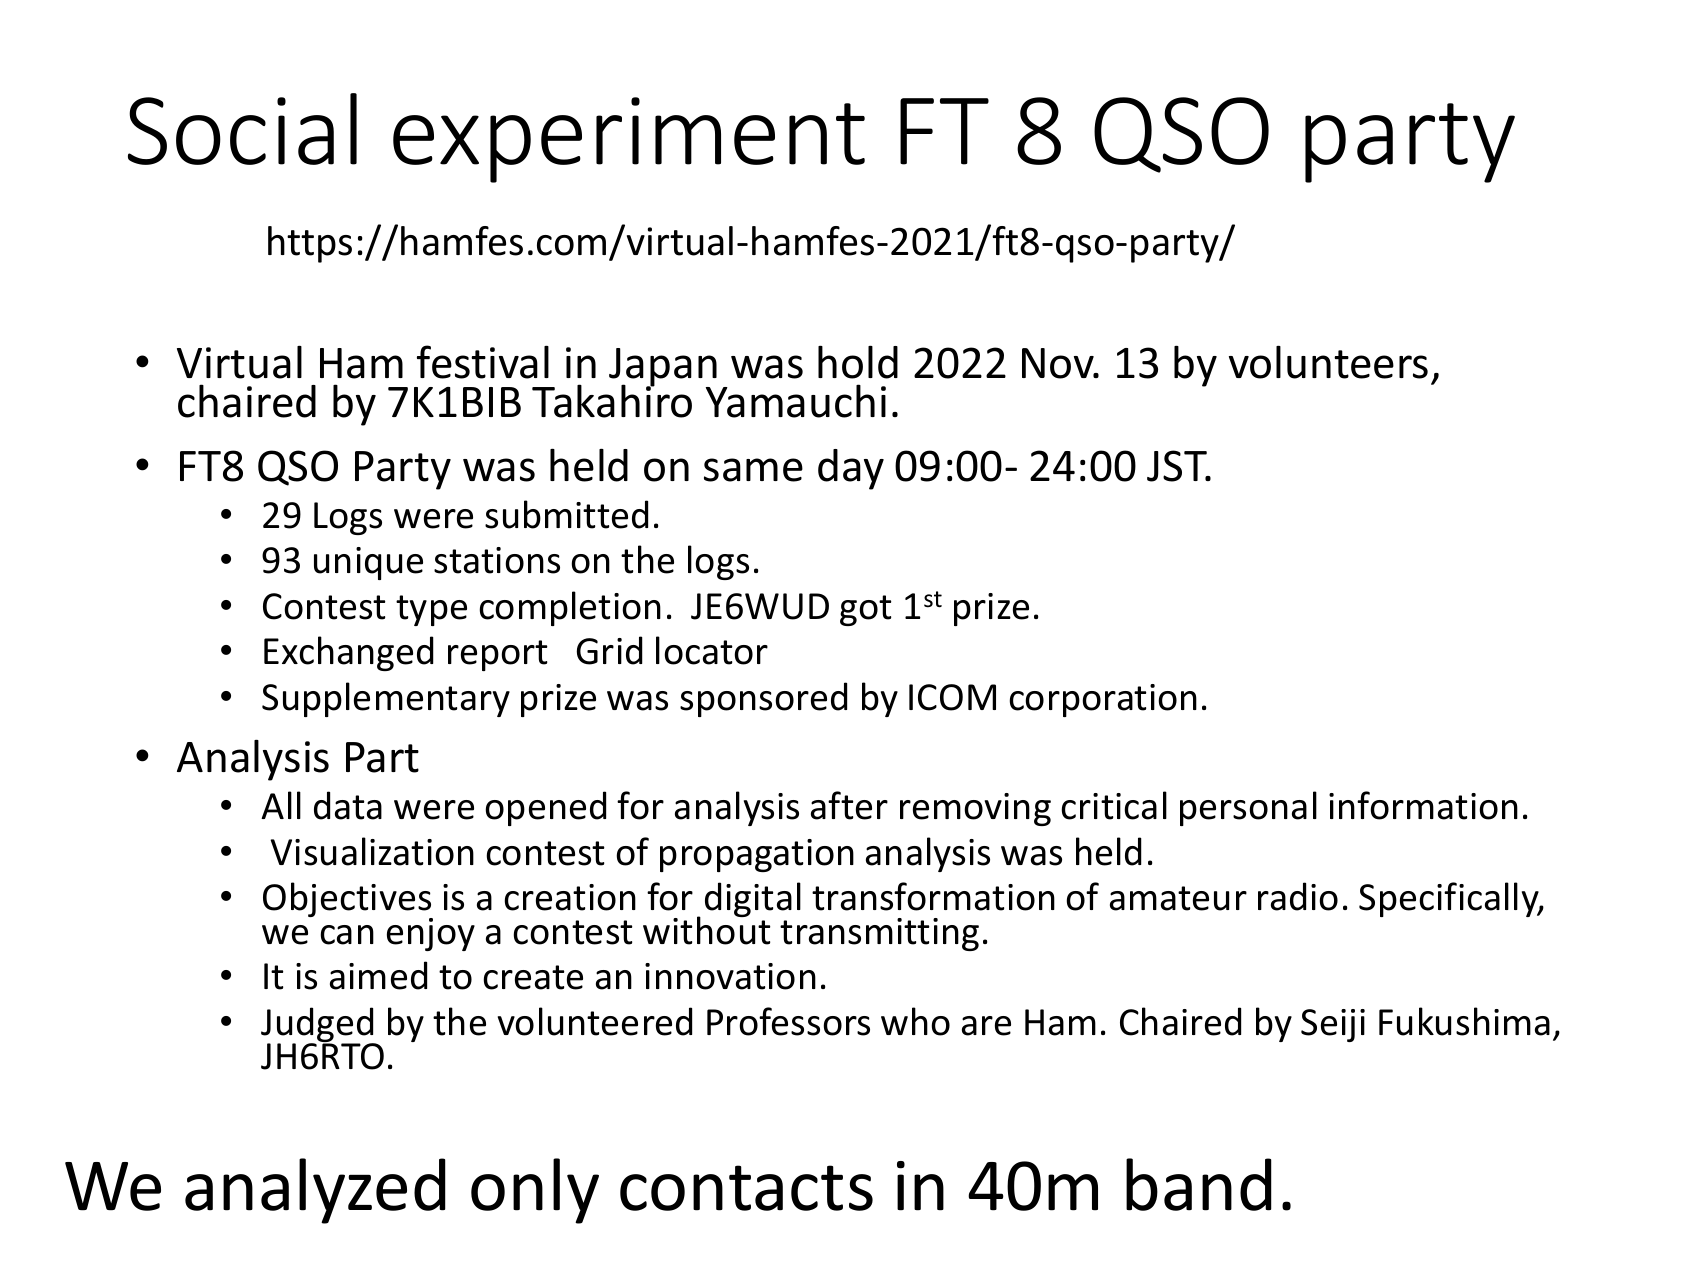 Image resolution: width=1702 pixels, height=1276 pixels. I want to click on contacts, so click(746, 1188).
